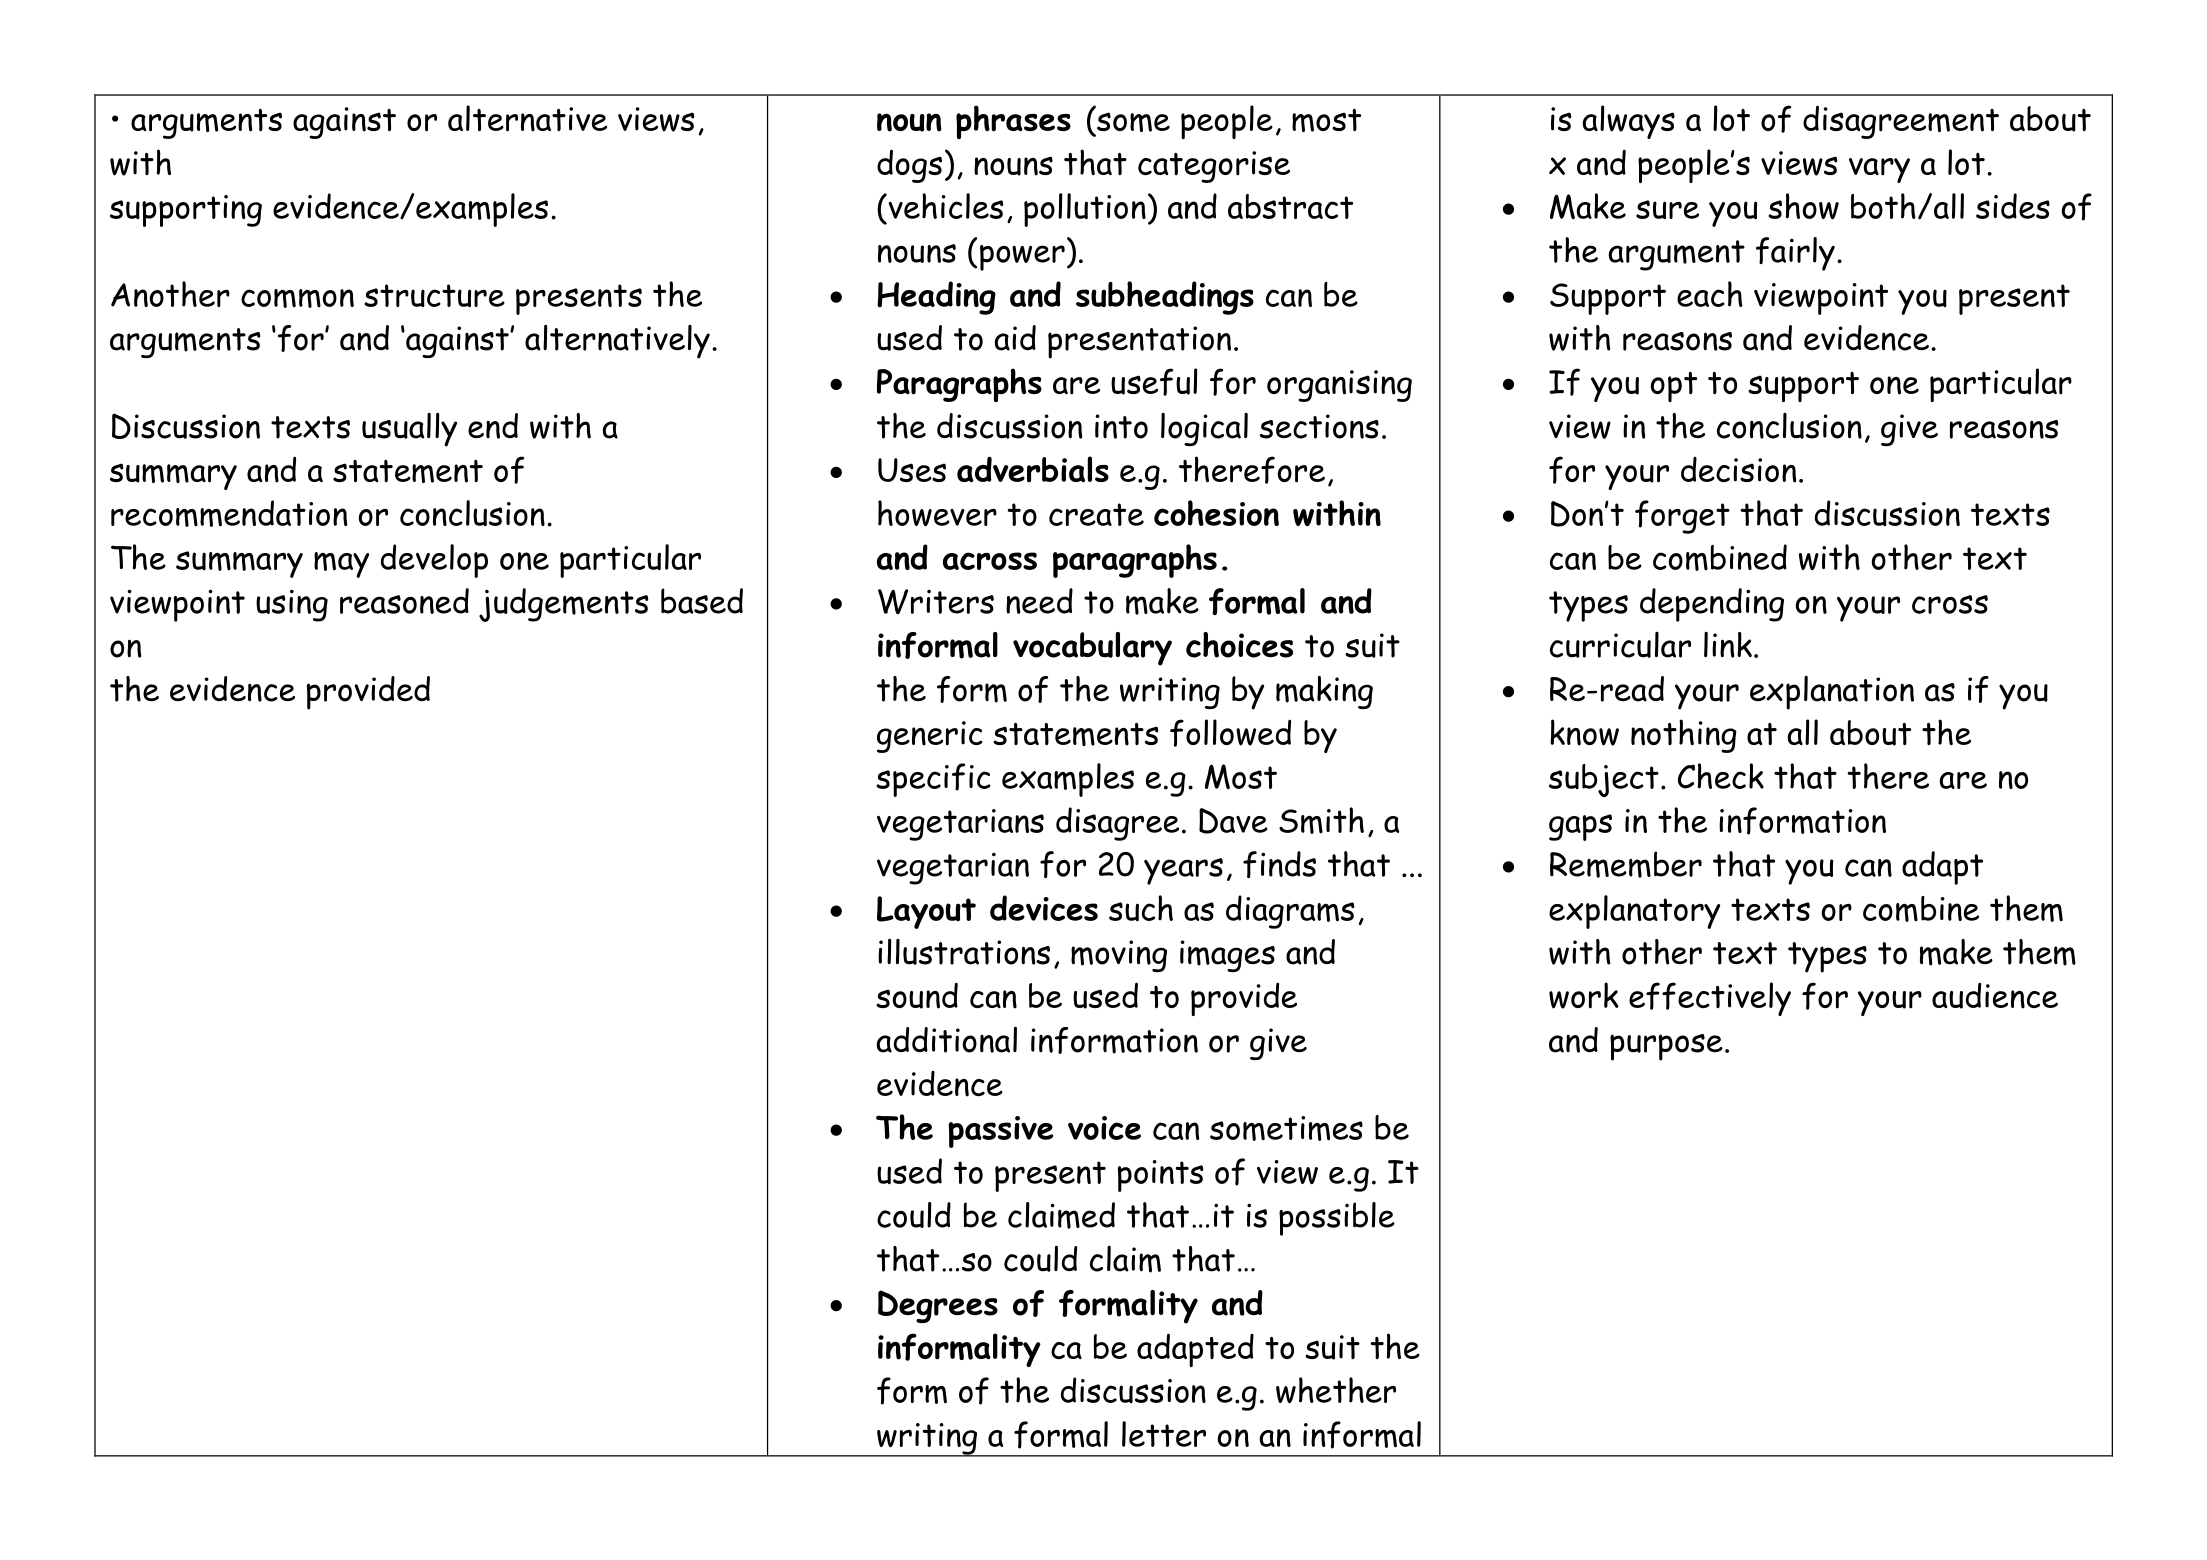 The image size is (2207, 1560). Describe the element at coordinates (1039, 601) in the document. I see `need` at that location.
